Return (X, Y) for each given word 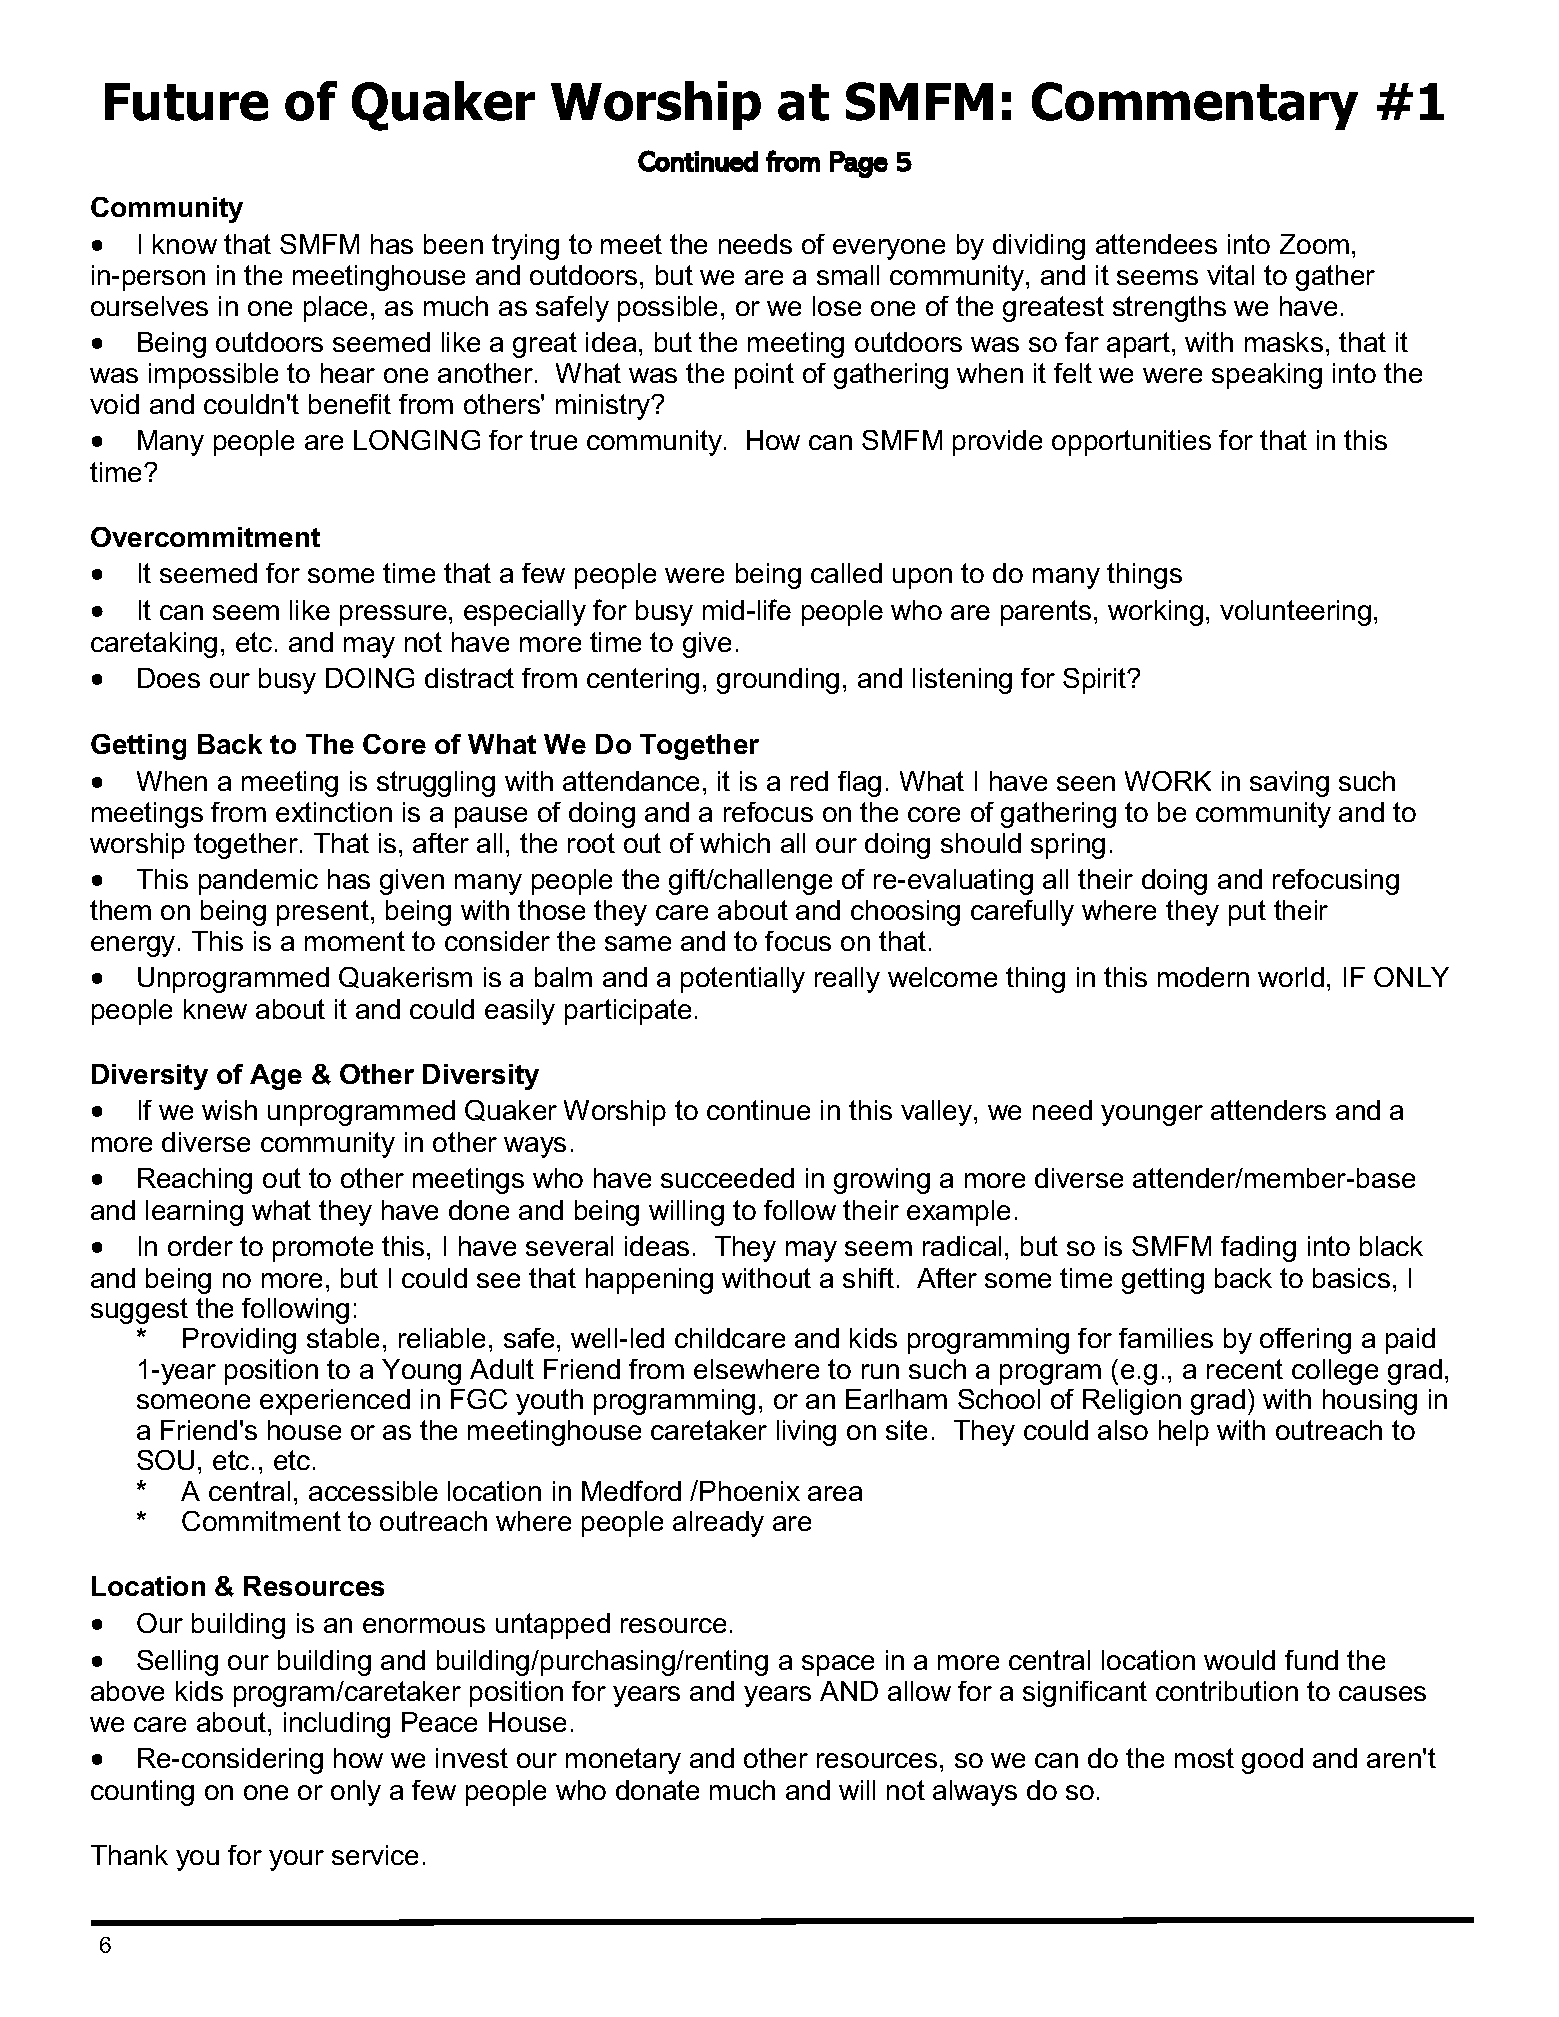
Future (186, 102)
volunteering (1295, 613)
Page (859, 164)
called (846, 573)
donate (657, 1790)
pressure (393, 615)
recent (1245, 1369)
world (1291, 977)
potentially (743, 980)
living (806, 1433)
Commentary (1195, 106)
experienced (335, 1402)
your (296, 1860)
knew (215, 1009)
